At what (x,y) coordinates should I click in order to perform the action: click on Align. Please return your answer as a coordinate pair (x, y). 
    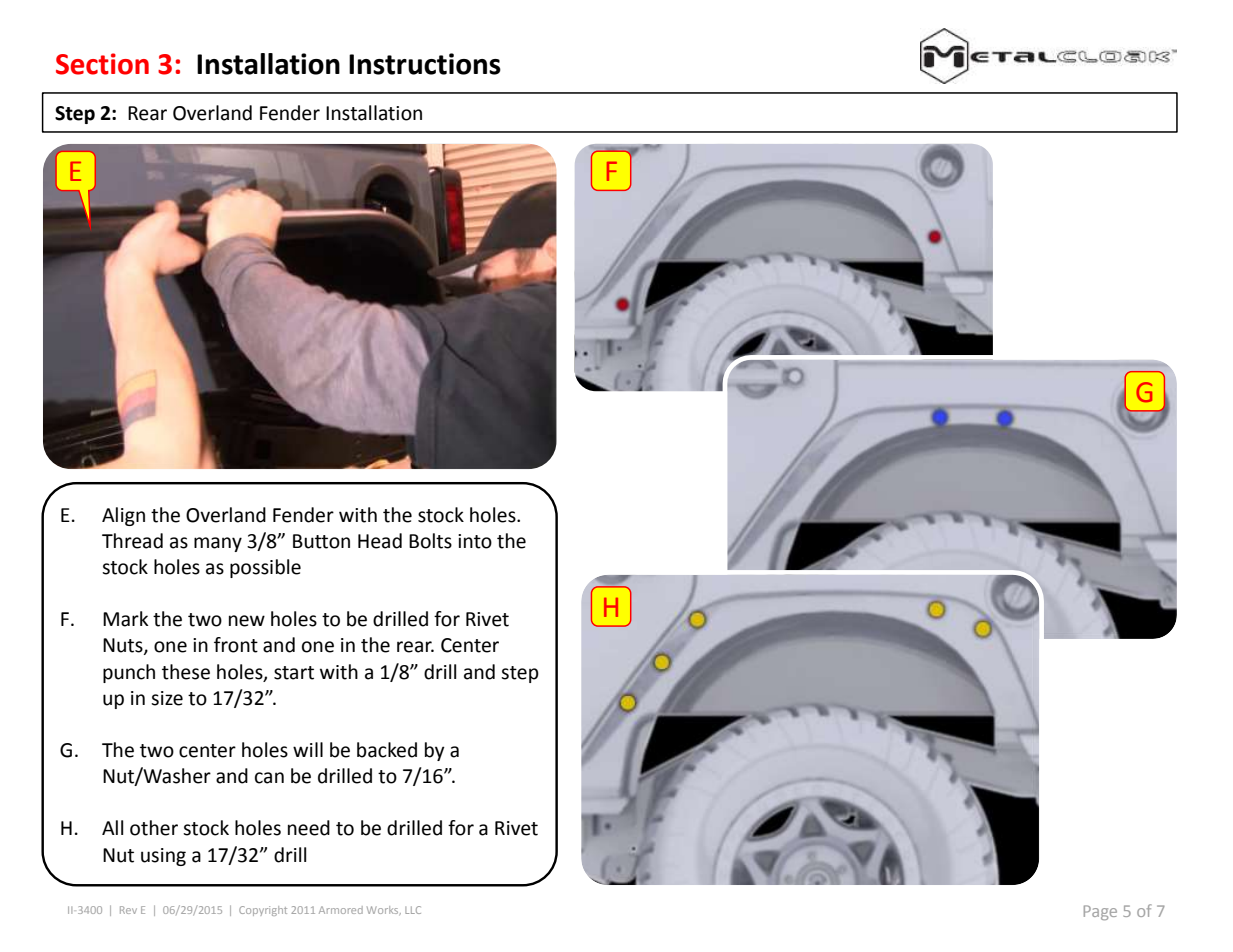
    Looking at the image, I should click on (123, 516).
